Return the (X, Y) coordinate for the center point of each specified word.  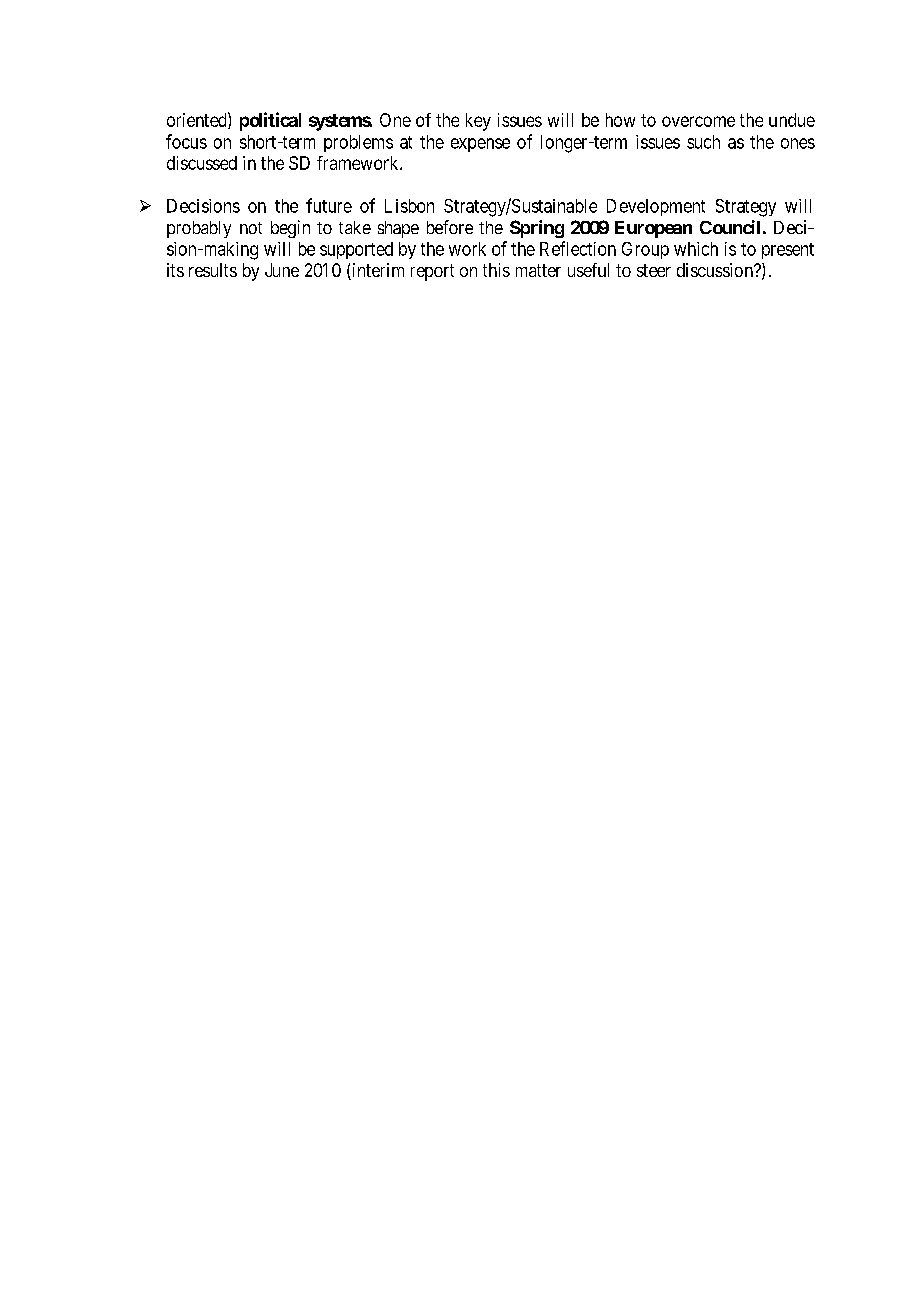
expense (480, 145)
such (703, 142)
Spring (537, 229)
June (282, 270)
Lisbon (409, 206)
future (329, 205)
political (270, 121)
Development (656, 207)
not (251, 228)
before (450, 227)
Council (730, 227)
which (696, 249)
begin (290, 229)
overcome (698, 121)
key (478, 122)
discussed (202, 163)
